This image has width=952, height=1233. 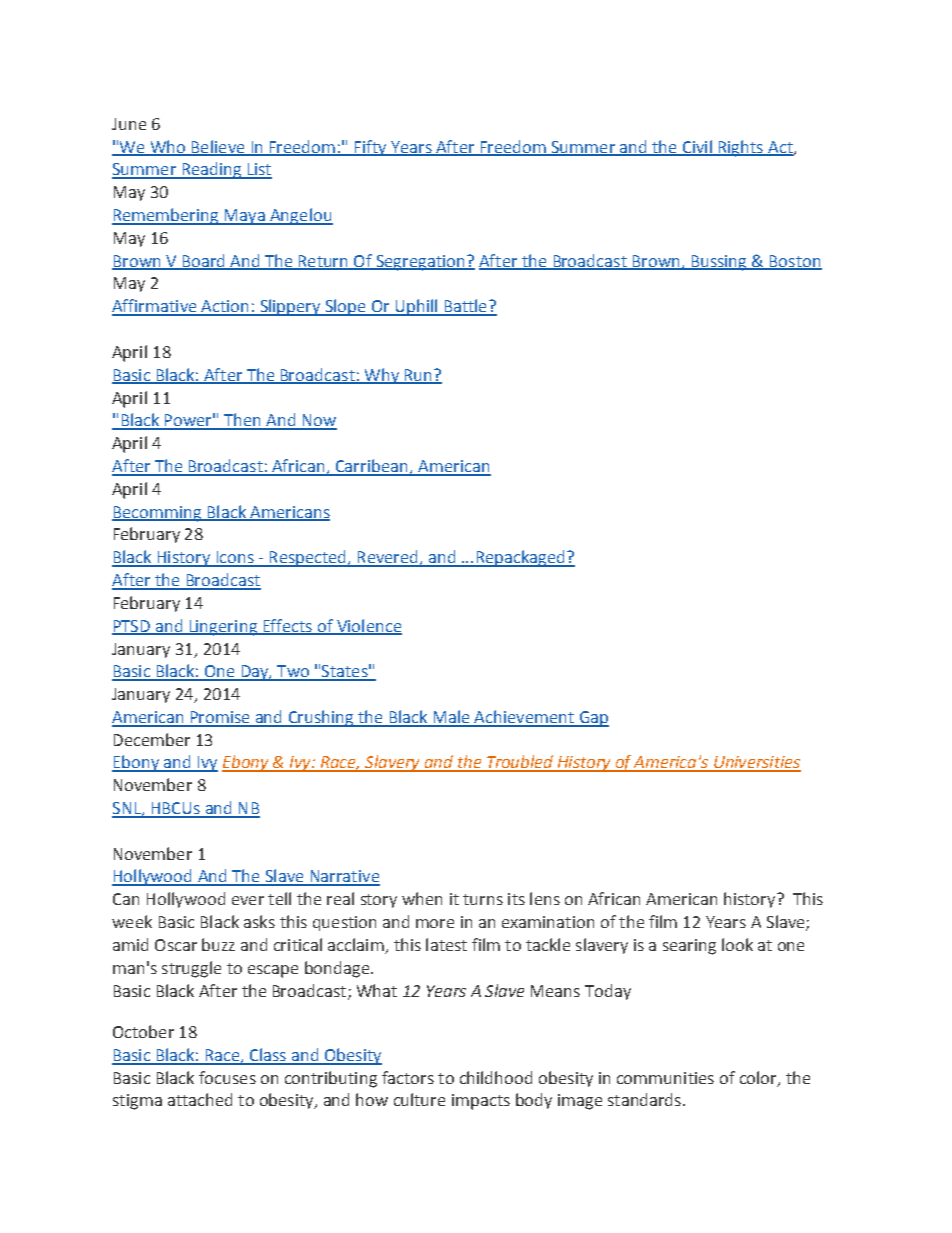 I want to click on Repackaged, so click(x=520, y=558).
